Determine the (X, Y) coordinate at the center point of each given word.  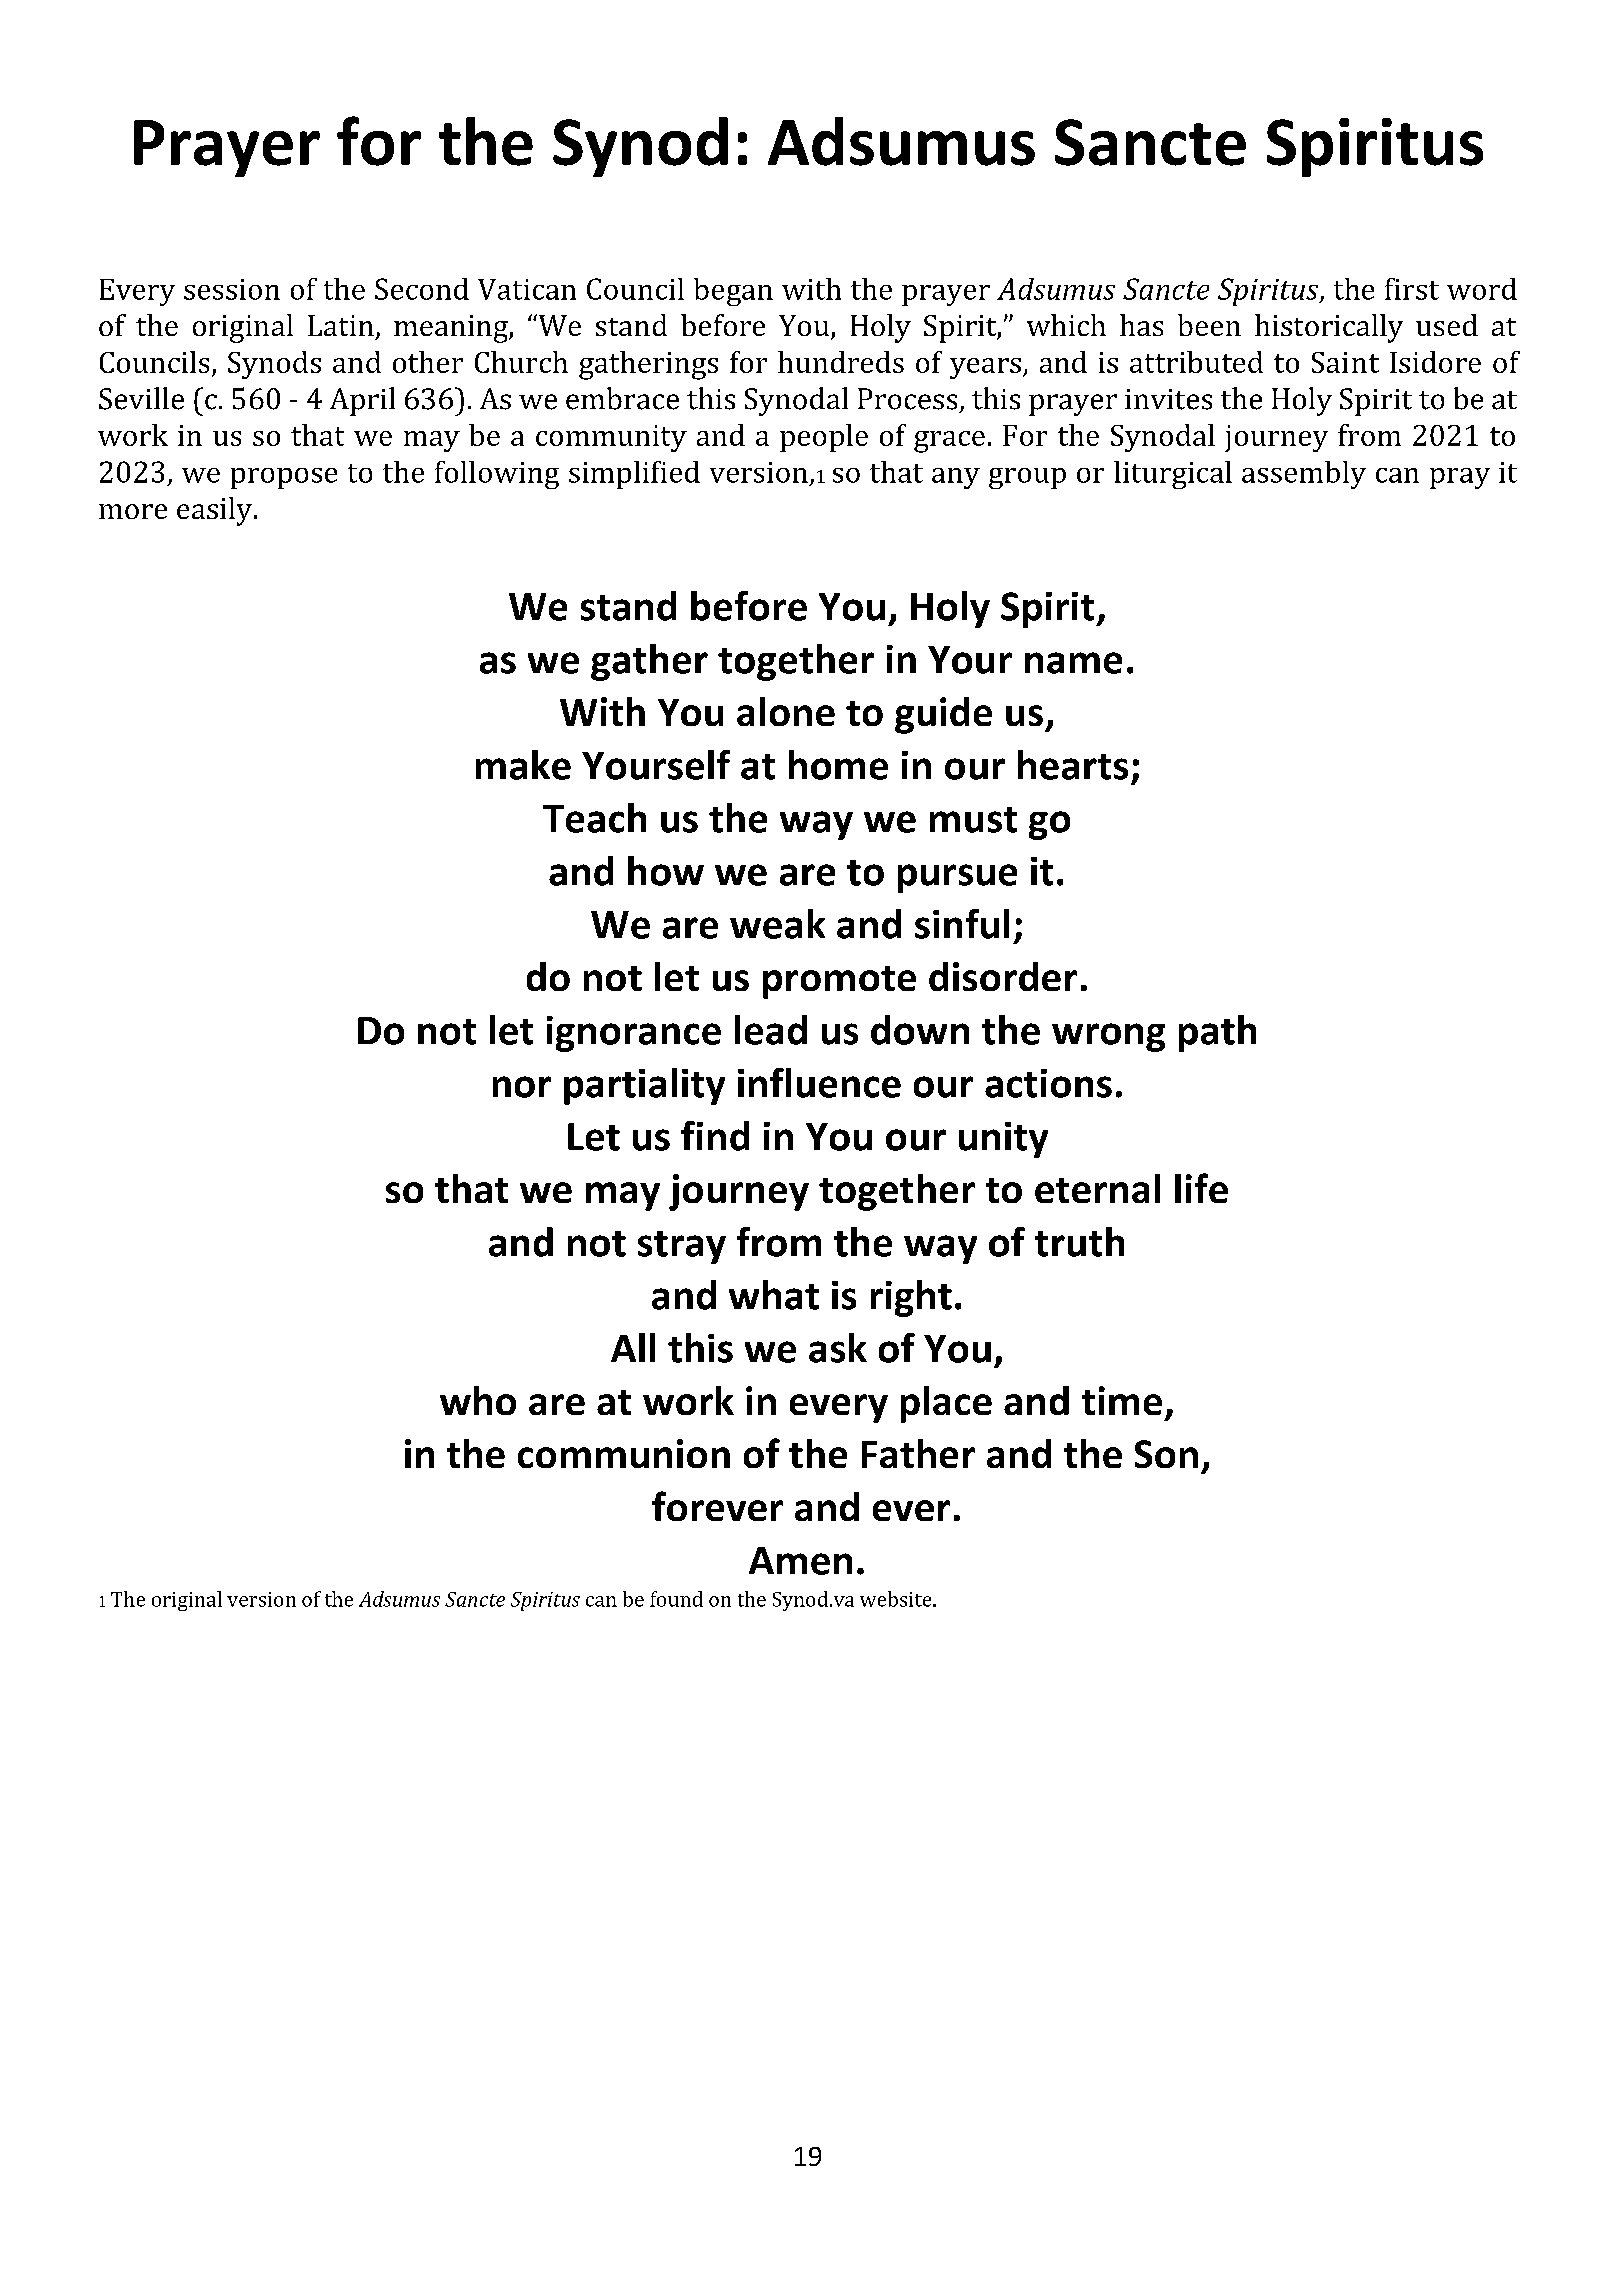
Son (1166, 1454)
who (478, 1400)
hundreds (841, 362)
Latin (341, 325)
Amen (800, 1561)
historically (1329, 328)
